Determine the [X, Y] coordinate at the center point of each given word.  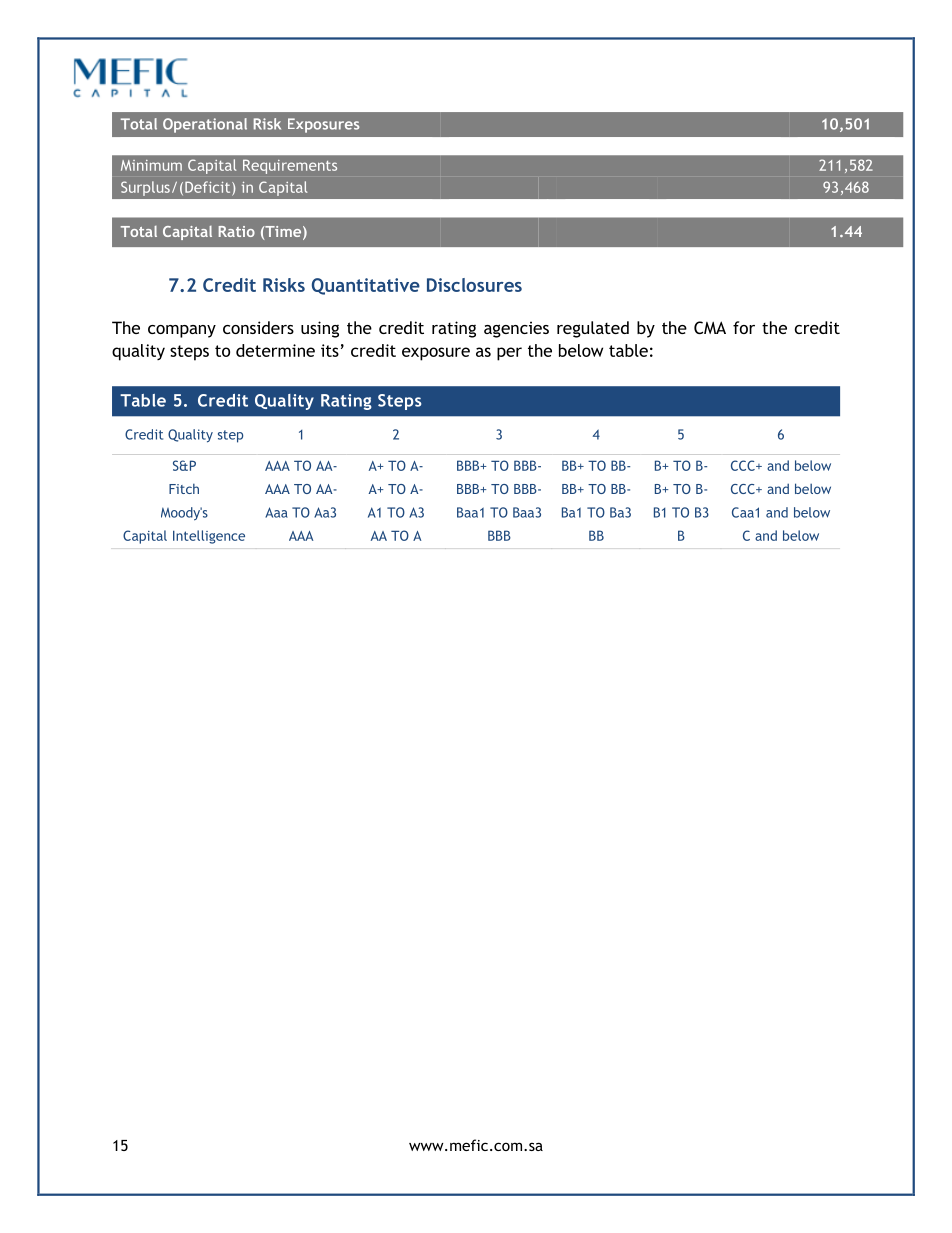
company [182, 331]
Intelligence [209, 537]
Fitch [184, 488]
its [330, 350]
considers [258, 327]
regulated [593, 329]
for [744, 327]
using [320, 329]
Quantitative [366, 286]
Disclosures [474, 285]
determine [275, 350]
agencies [516, 329]
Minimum [151, 165]
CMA [710, 327]
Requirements [290, 167]
